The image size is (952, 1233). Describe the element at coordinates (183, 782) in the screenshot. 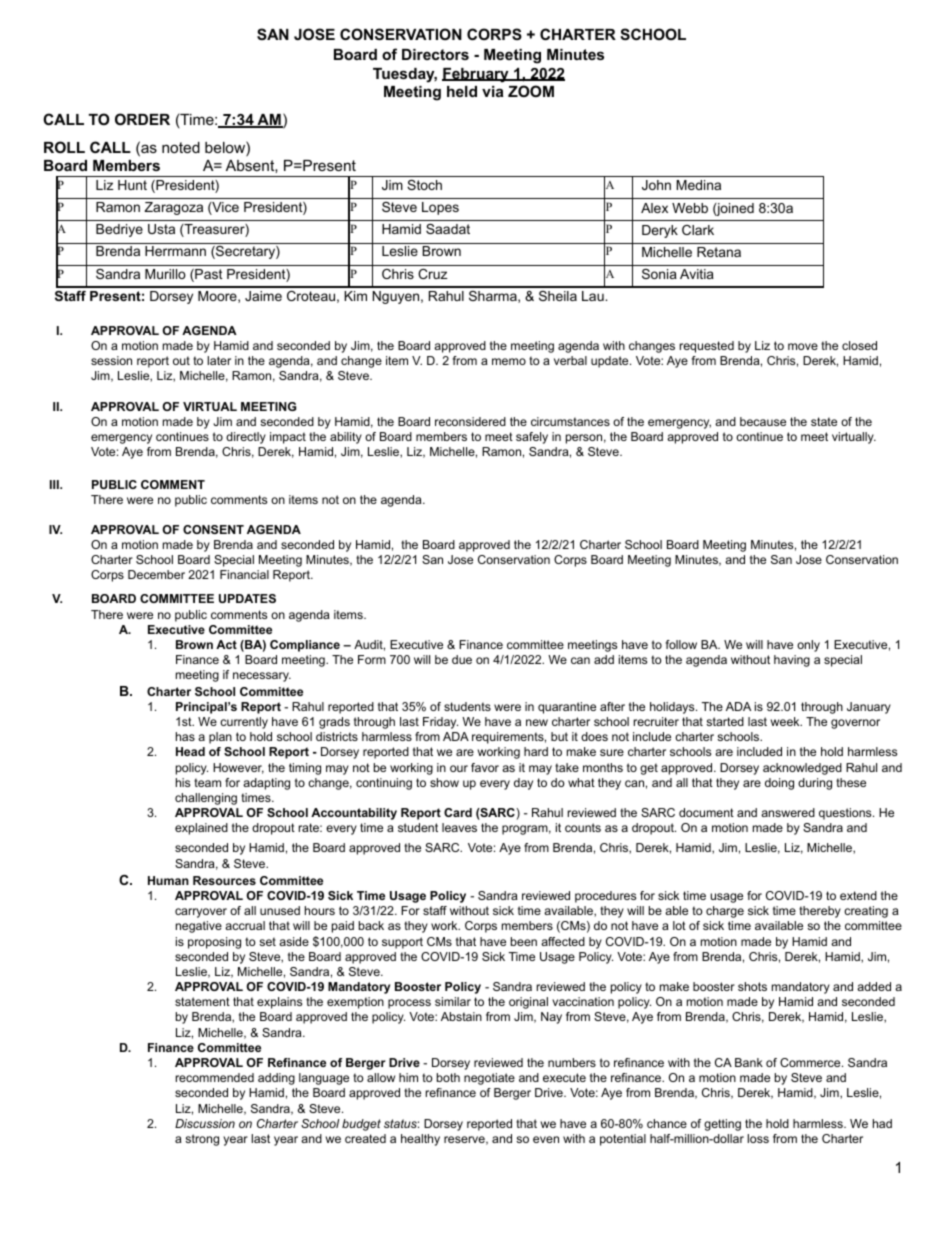

I see `his` at that location.
